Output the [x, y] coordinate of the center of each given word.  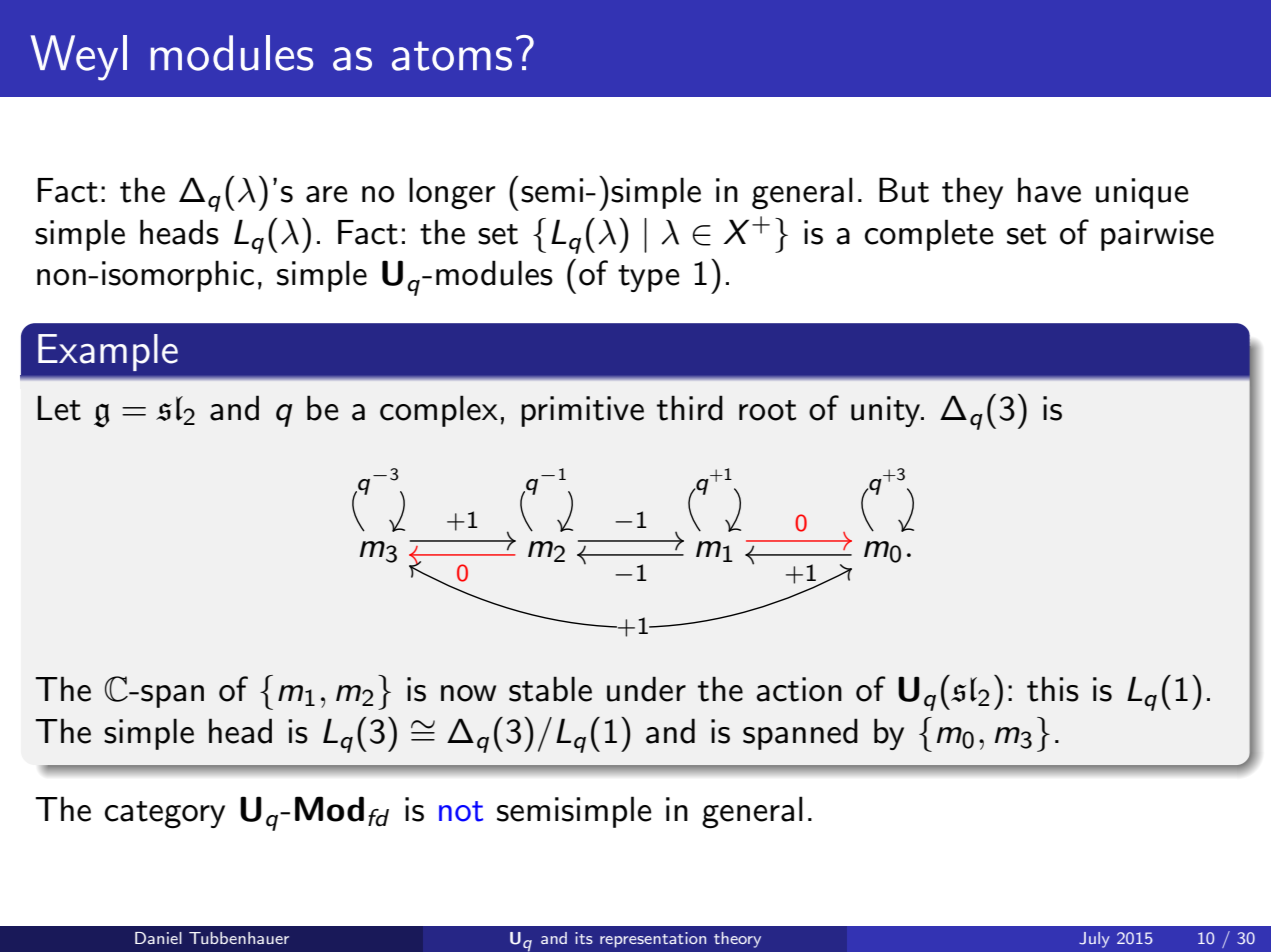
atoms [452, 56]
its [584, 938]
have [1049, 190]
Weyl [79, 58]
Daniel [158, 938]
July [1094, 940]
